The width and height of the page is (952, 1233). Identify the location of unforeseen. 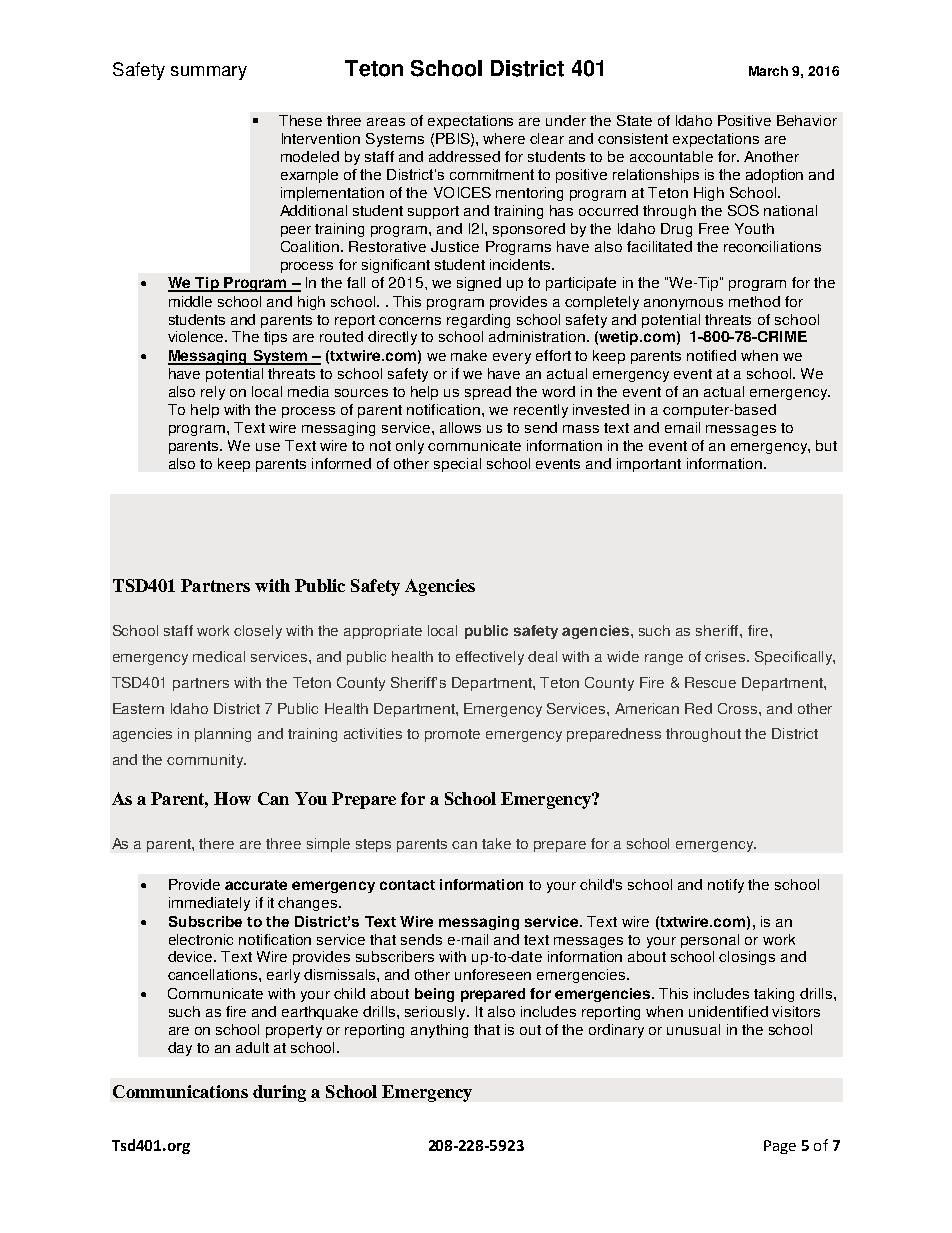
(493, 974).
